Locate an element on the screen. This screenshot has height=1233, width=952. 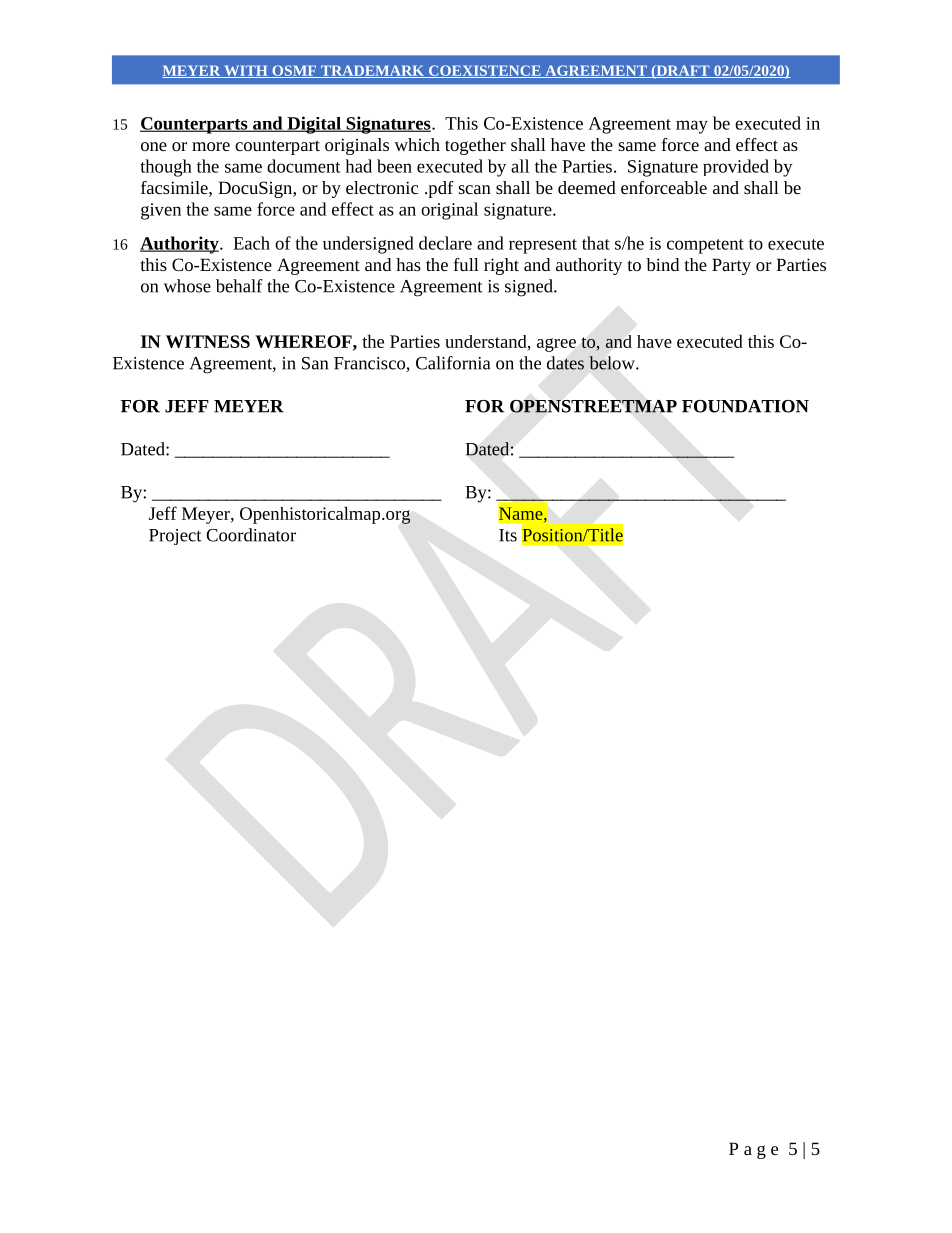
bind is located at coordinates (662, 264).
